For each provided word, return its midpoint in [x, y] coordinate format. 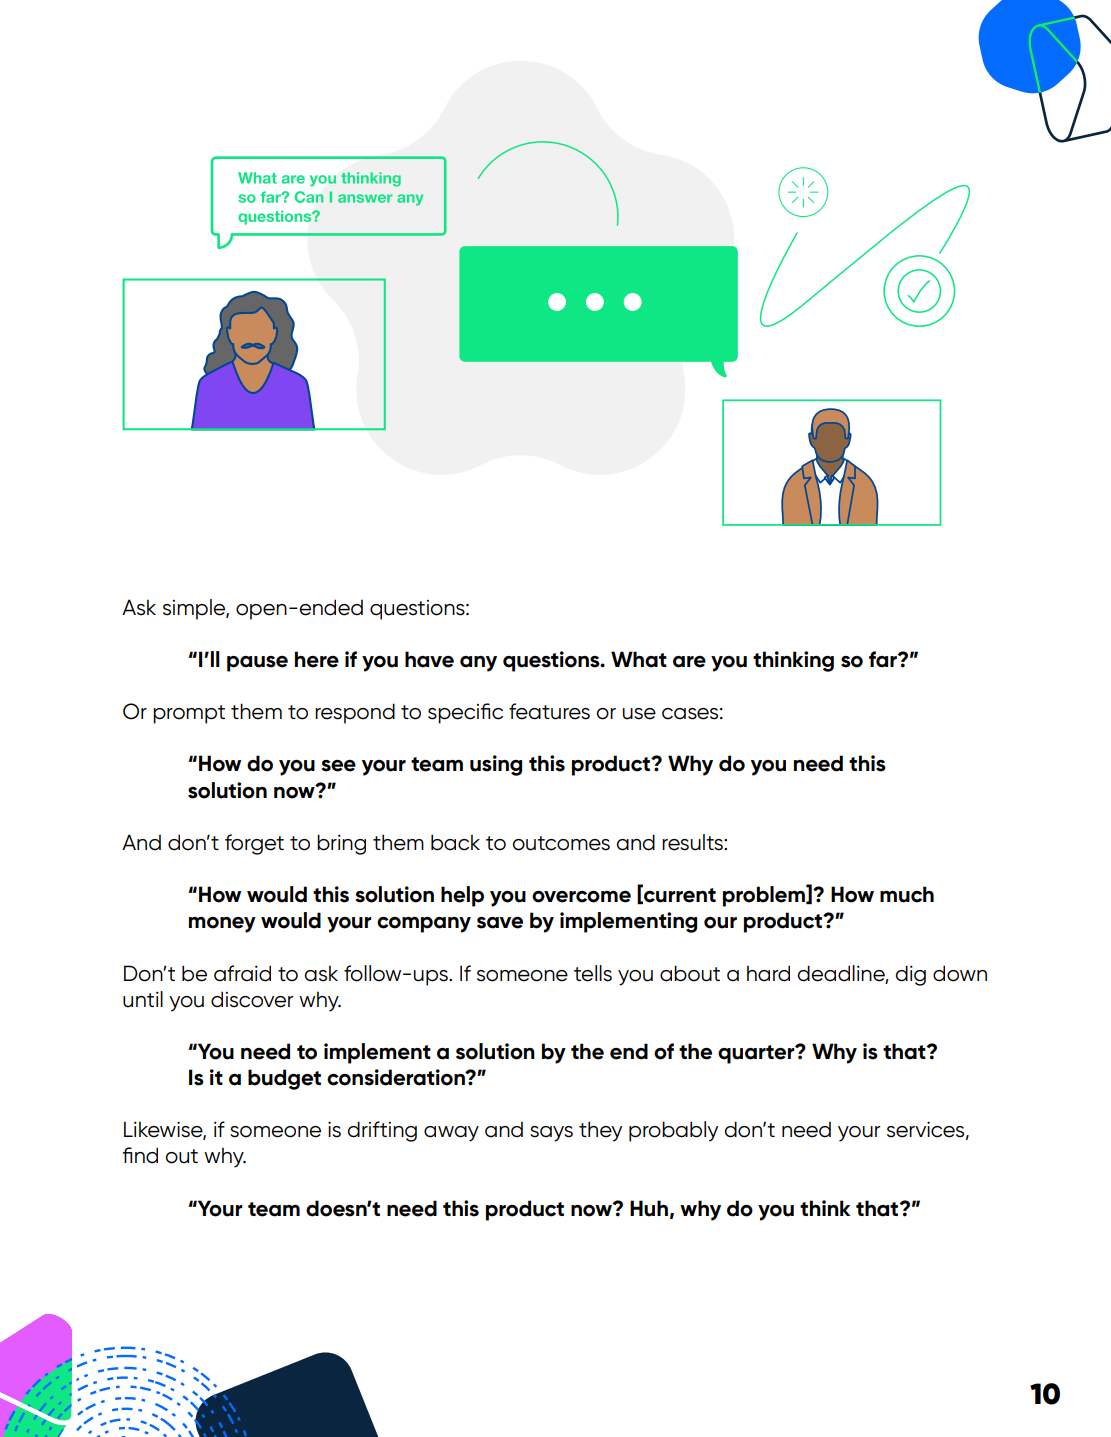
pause [257, 664]
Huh [649, 1208]
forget [254, 844]
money [222, 925]
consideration [397, 1077]
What [639, 659]
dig [910, 975]
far [884, 659]
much [907, 894]
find [140, 1155]
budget [284, 1079]
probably [673, 1131]
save [500, 923]
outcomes [561, 843]
